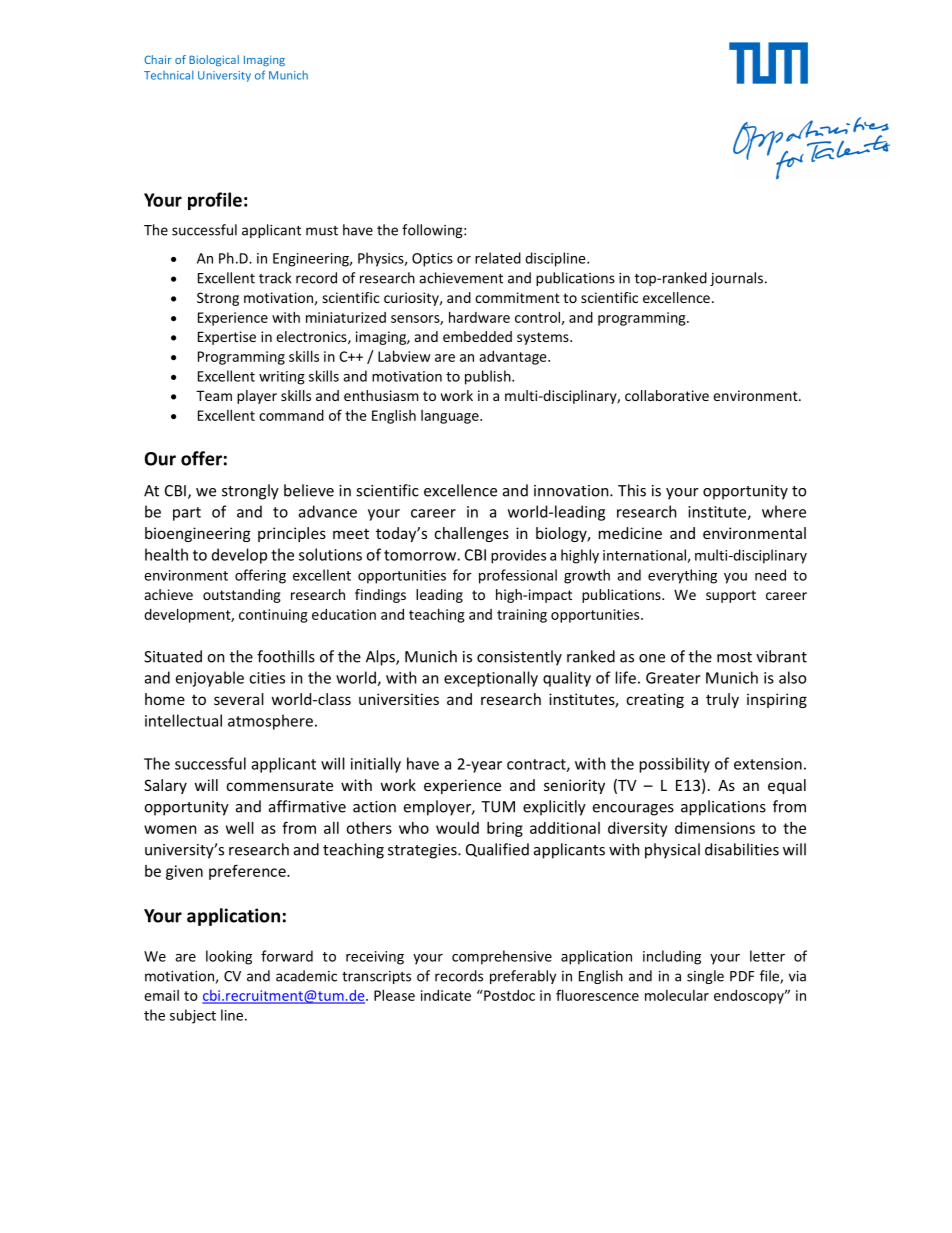  What do you see at coordinates (705, 977) in the screenshot?
I see `single` at bounding box center [705, 977].
